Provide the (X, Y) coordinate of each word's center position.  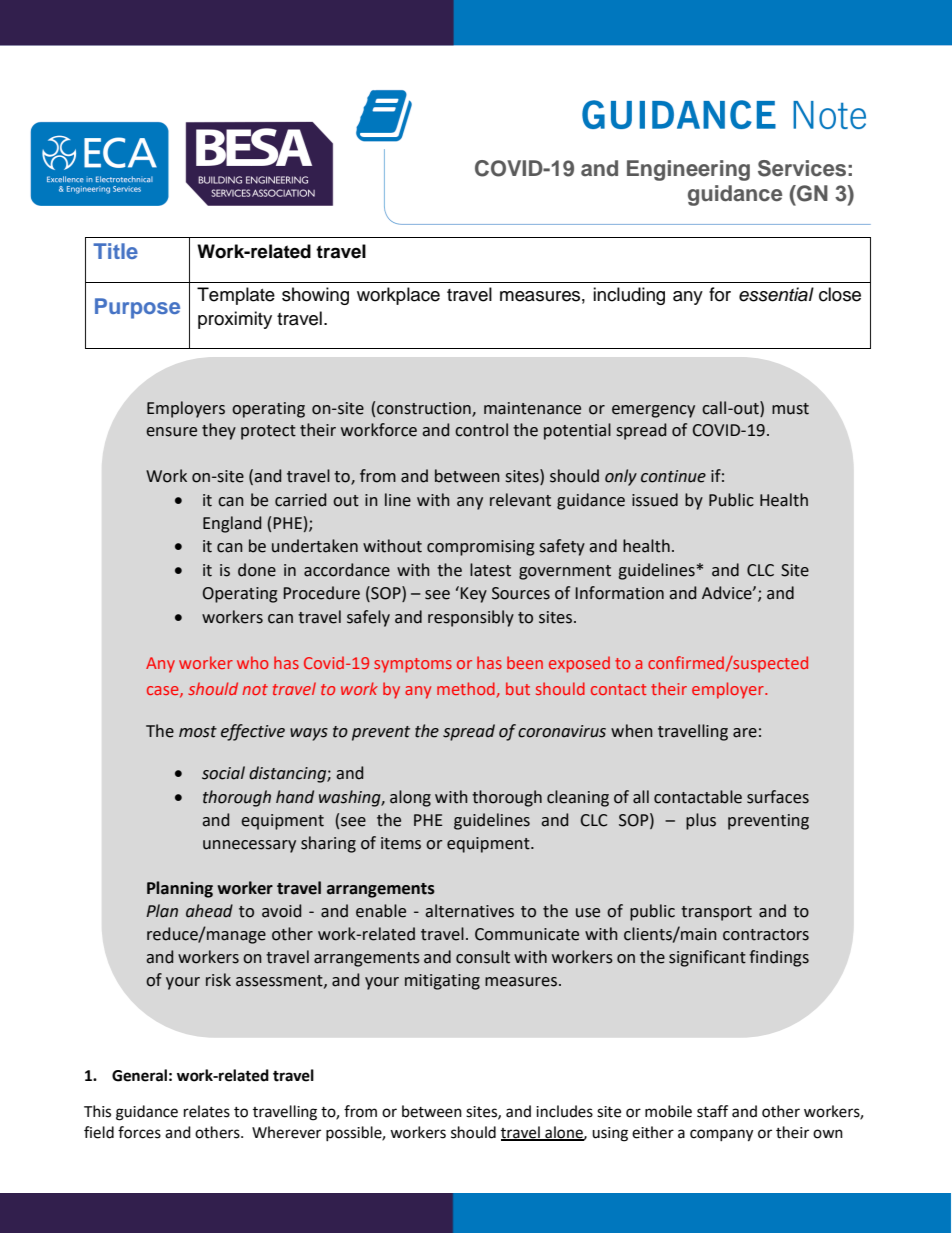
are (745, 733)
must (790, 409)
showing (315, 296)
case (164, 691)
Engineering (688, 170)
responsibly (471, 618)
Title (115, 251)
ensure (171, 432)
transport (716, 913)
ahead (209, 911)
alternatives (469, 911)
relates (207, 1111)
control (481, 430)
